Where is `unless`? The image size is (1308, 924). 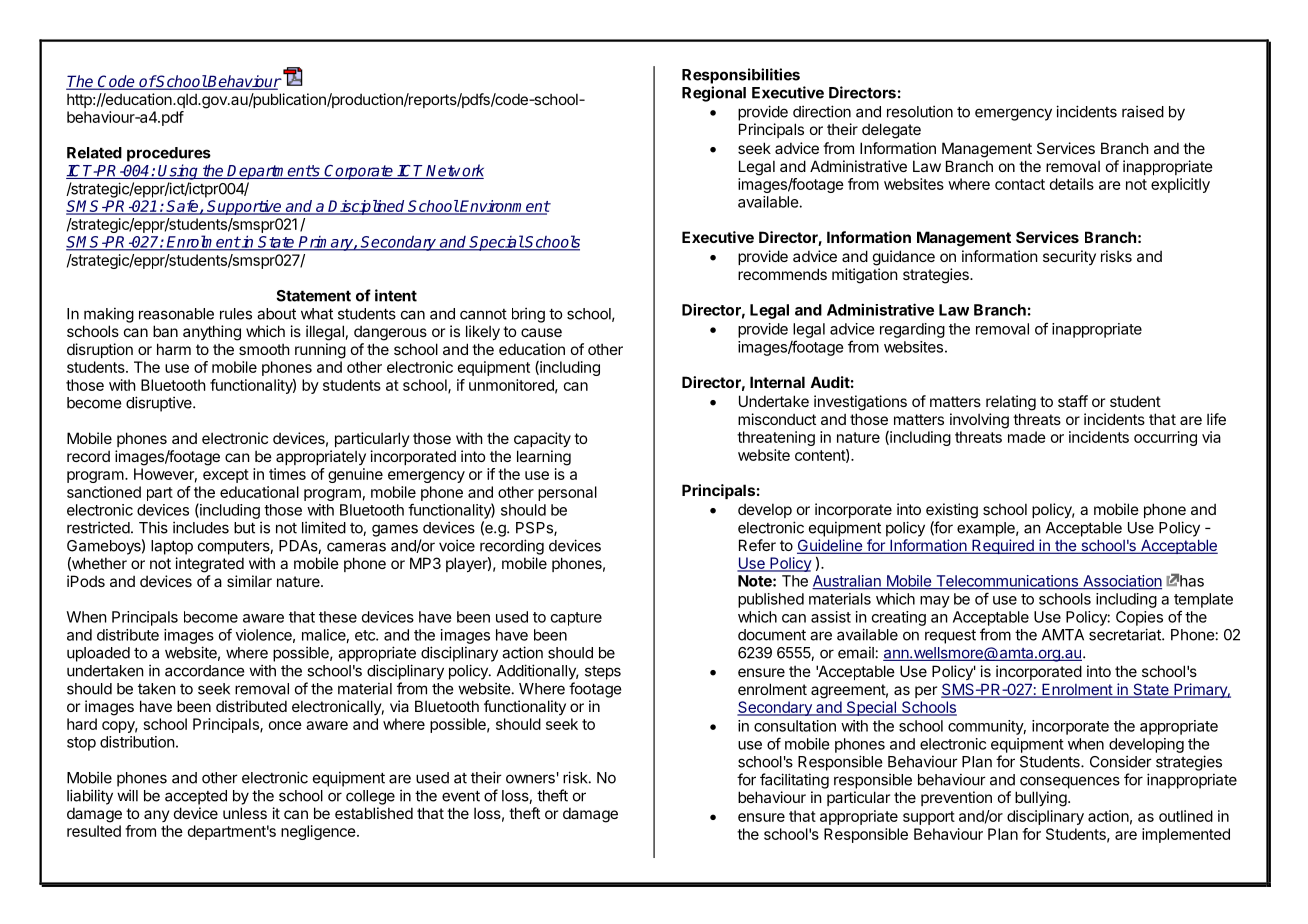
unless is located at coordinates (245, 813).
